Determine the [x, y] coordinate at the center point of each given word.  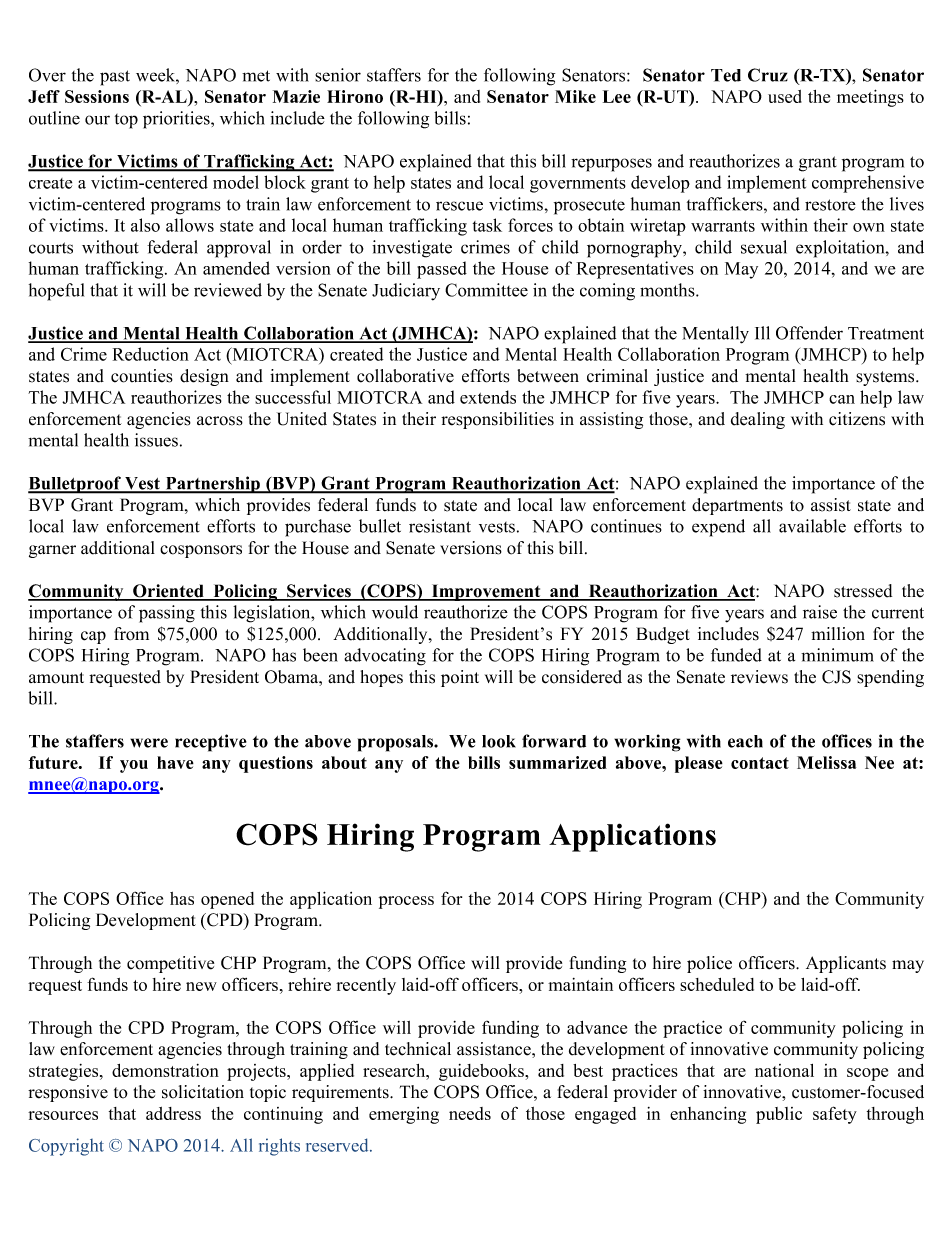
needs [470, 1113]
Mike [575, 96]
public [779, 1115]
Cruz [768, 75]
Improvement [486, 592]
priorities [177, 120]
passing [167, 614]
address [173, 1113]
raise [820, 612]
